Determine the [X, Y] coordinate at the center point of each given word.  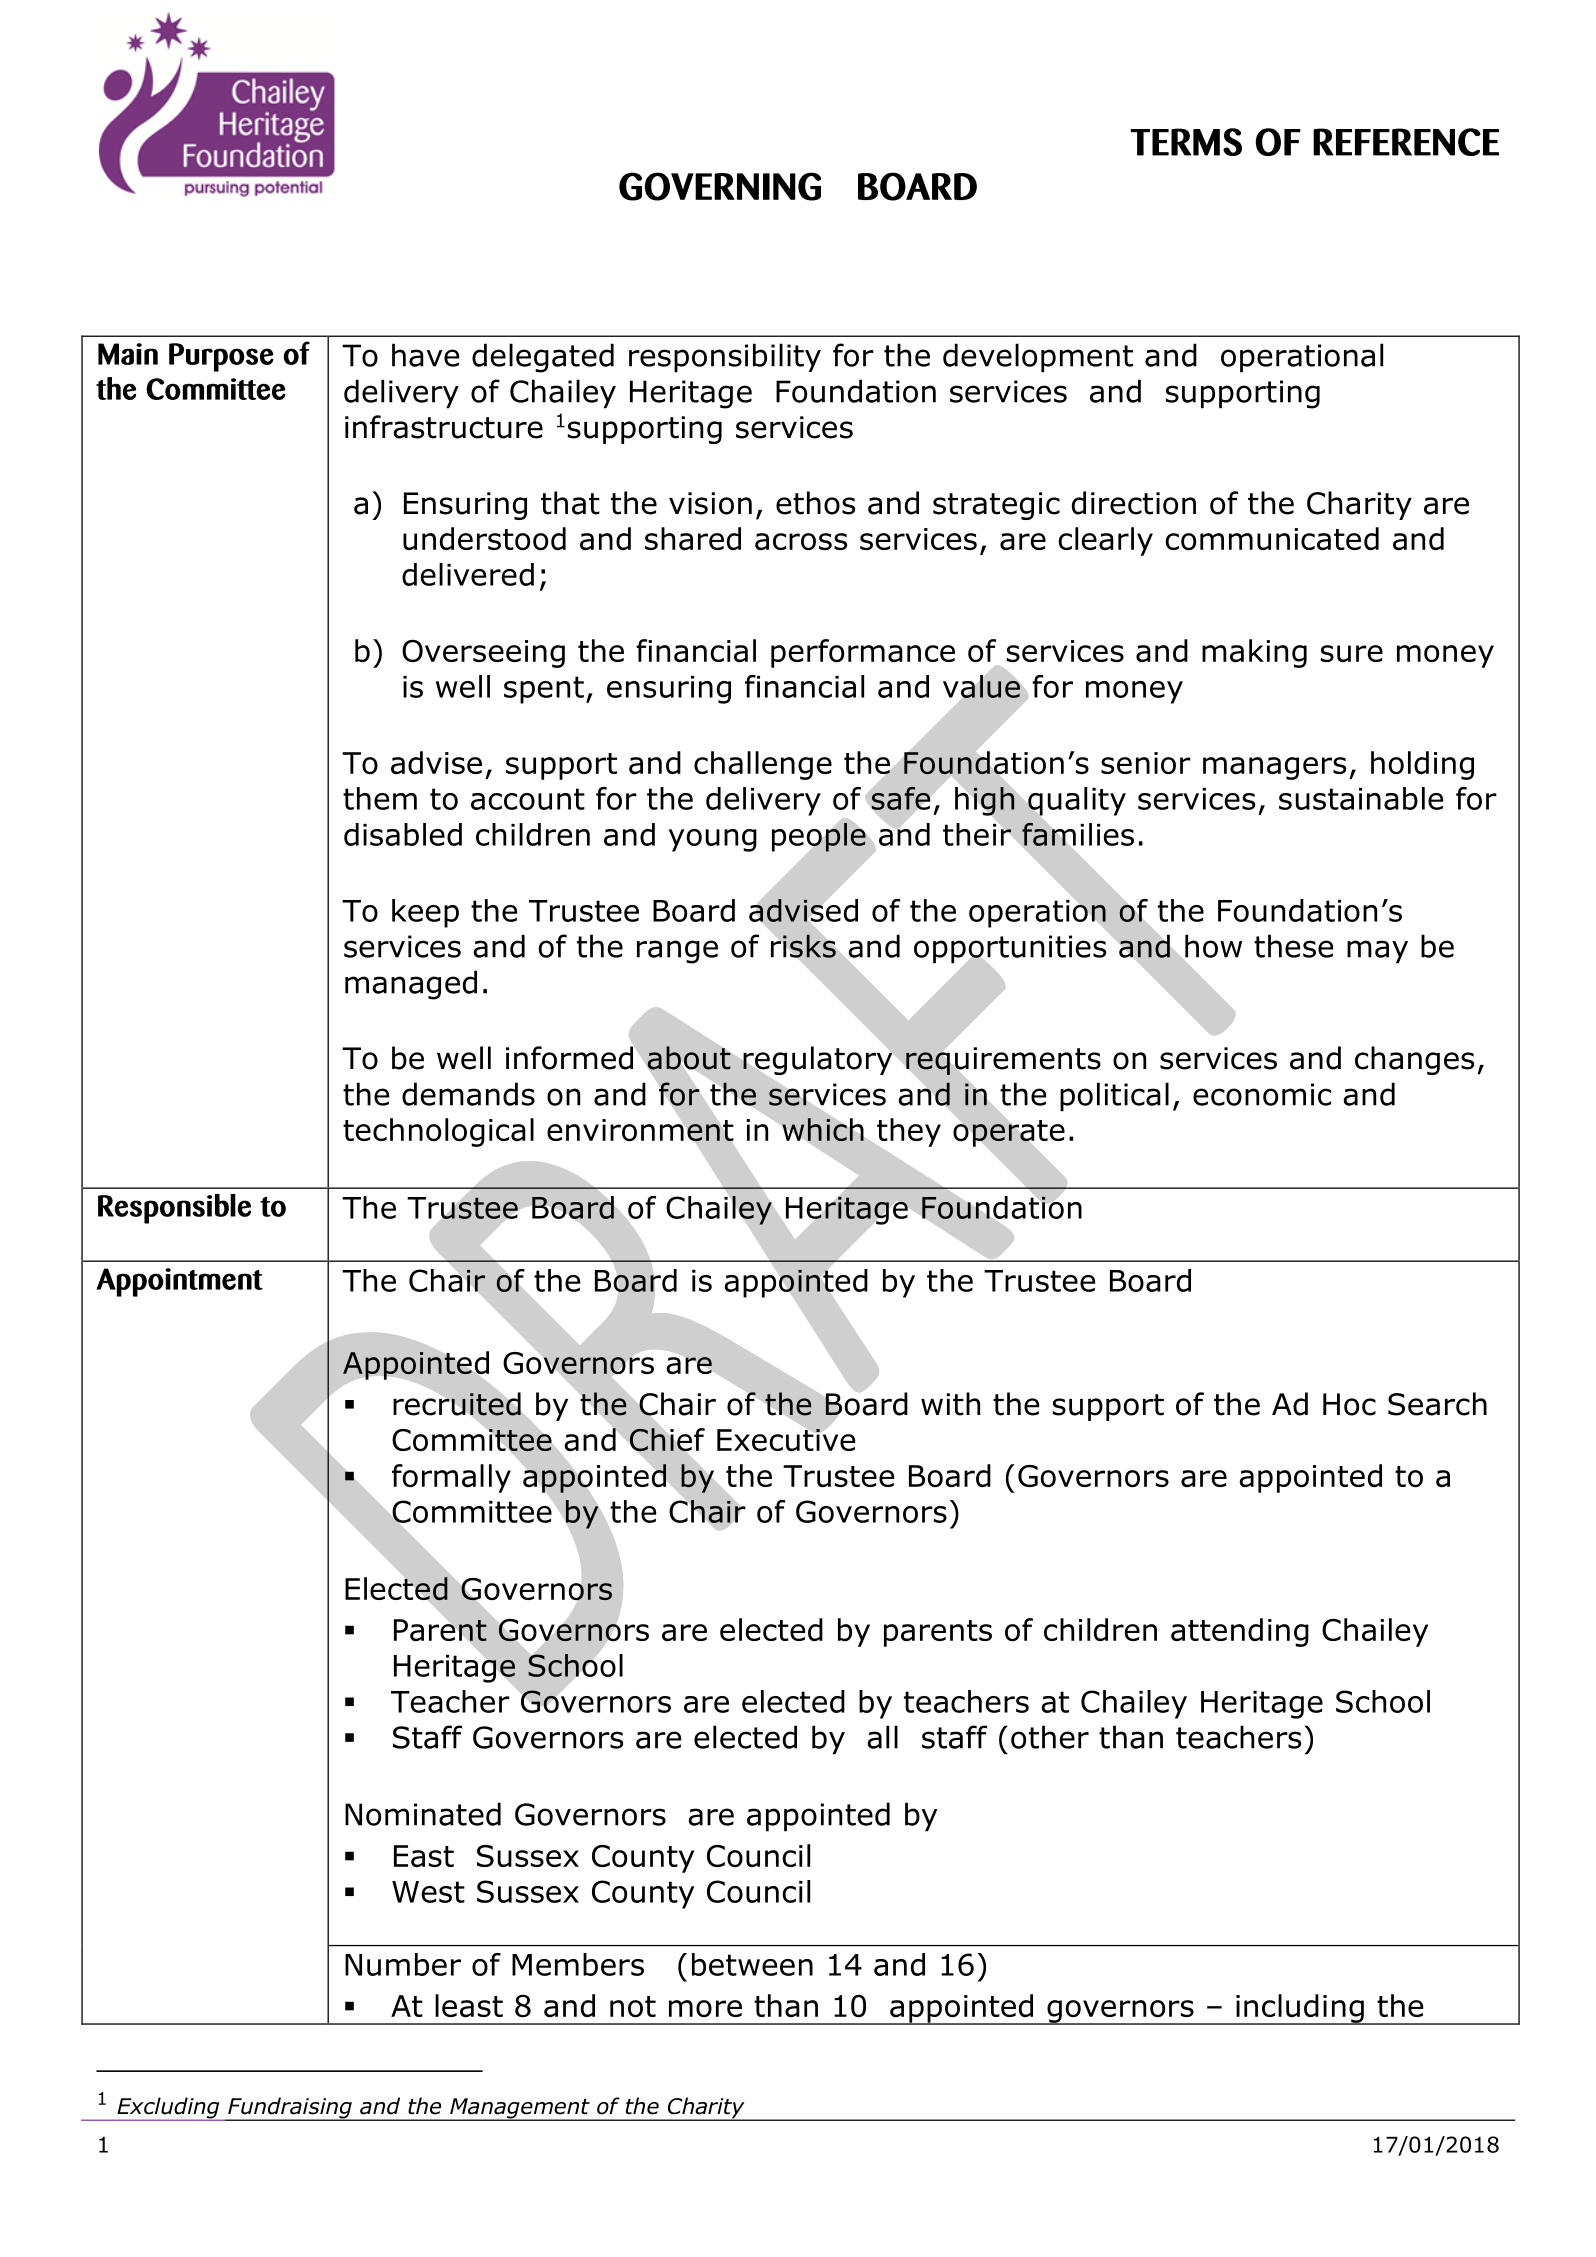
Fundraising [290, 2109]
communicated [1272, 538]
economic [1262, 1094]
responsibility [725, 358]
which [823, 1129]
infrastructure [444, 427]
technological [438, 1132]
